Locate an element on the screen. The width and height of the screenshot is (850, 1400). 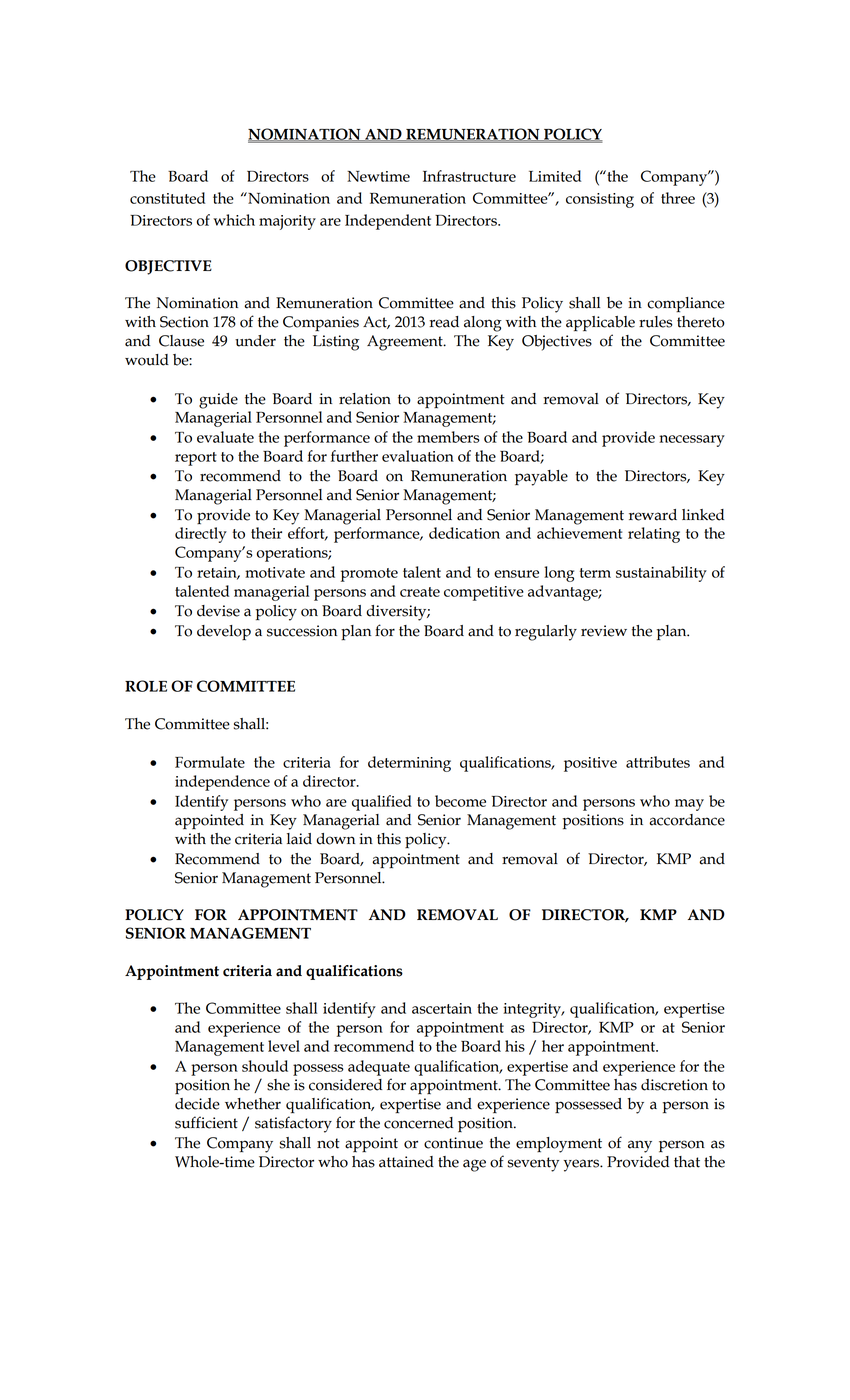
evaluate is located at coordinates (225, 437).
